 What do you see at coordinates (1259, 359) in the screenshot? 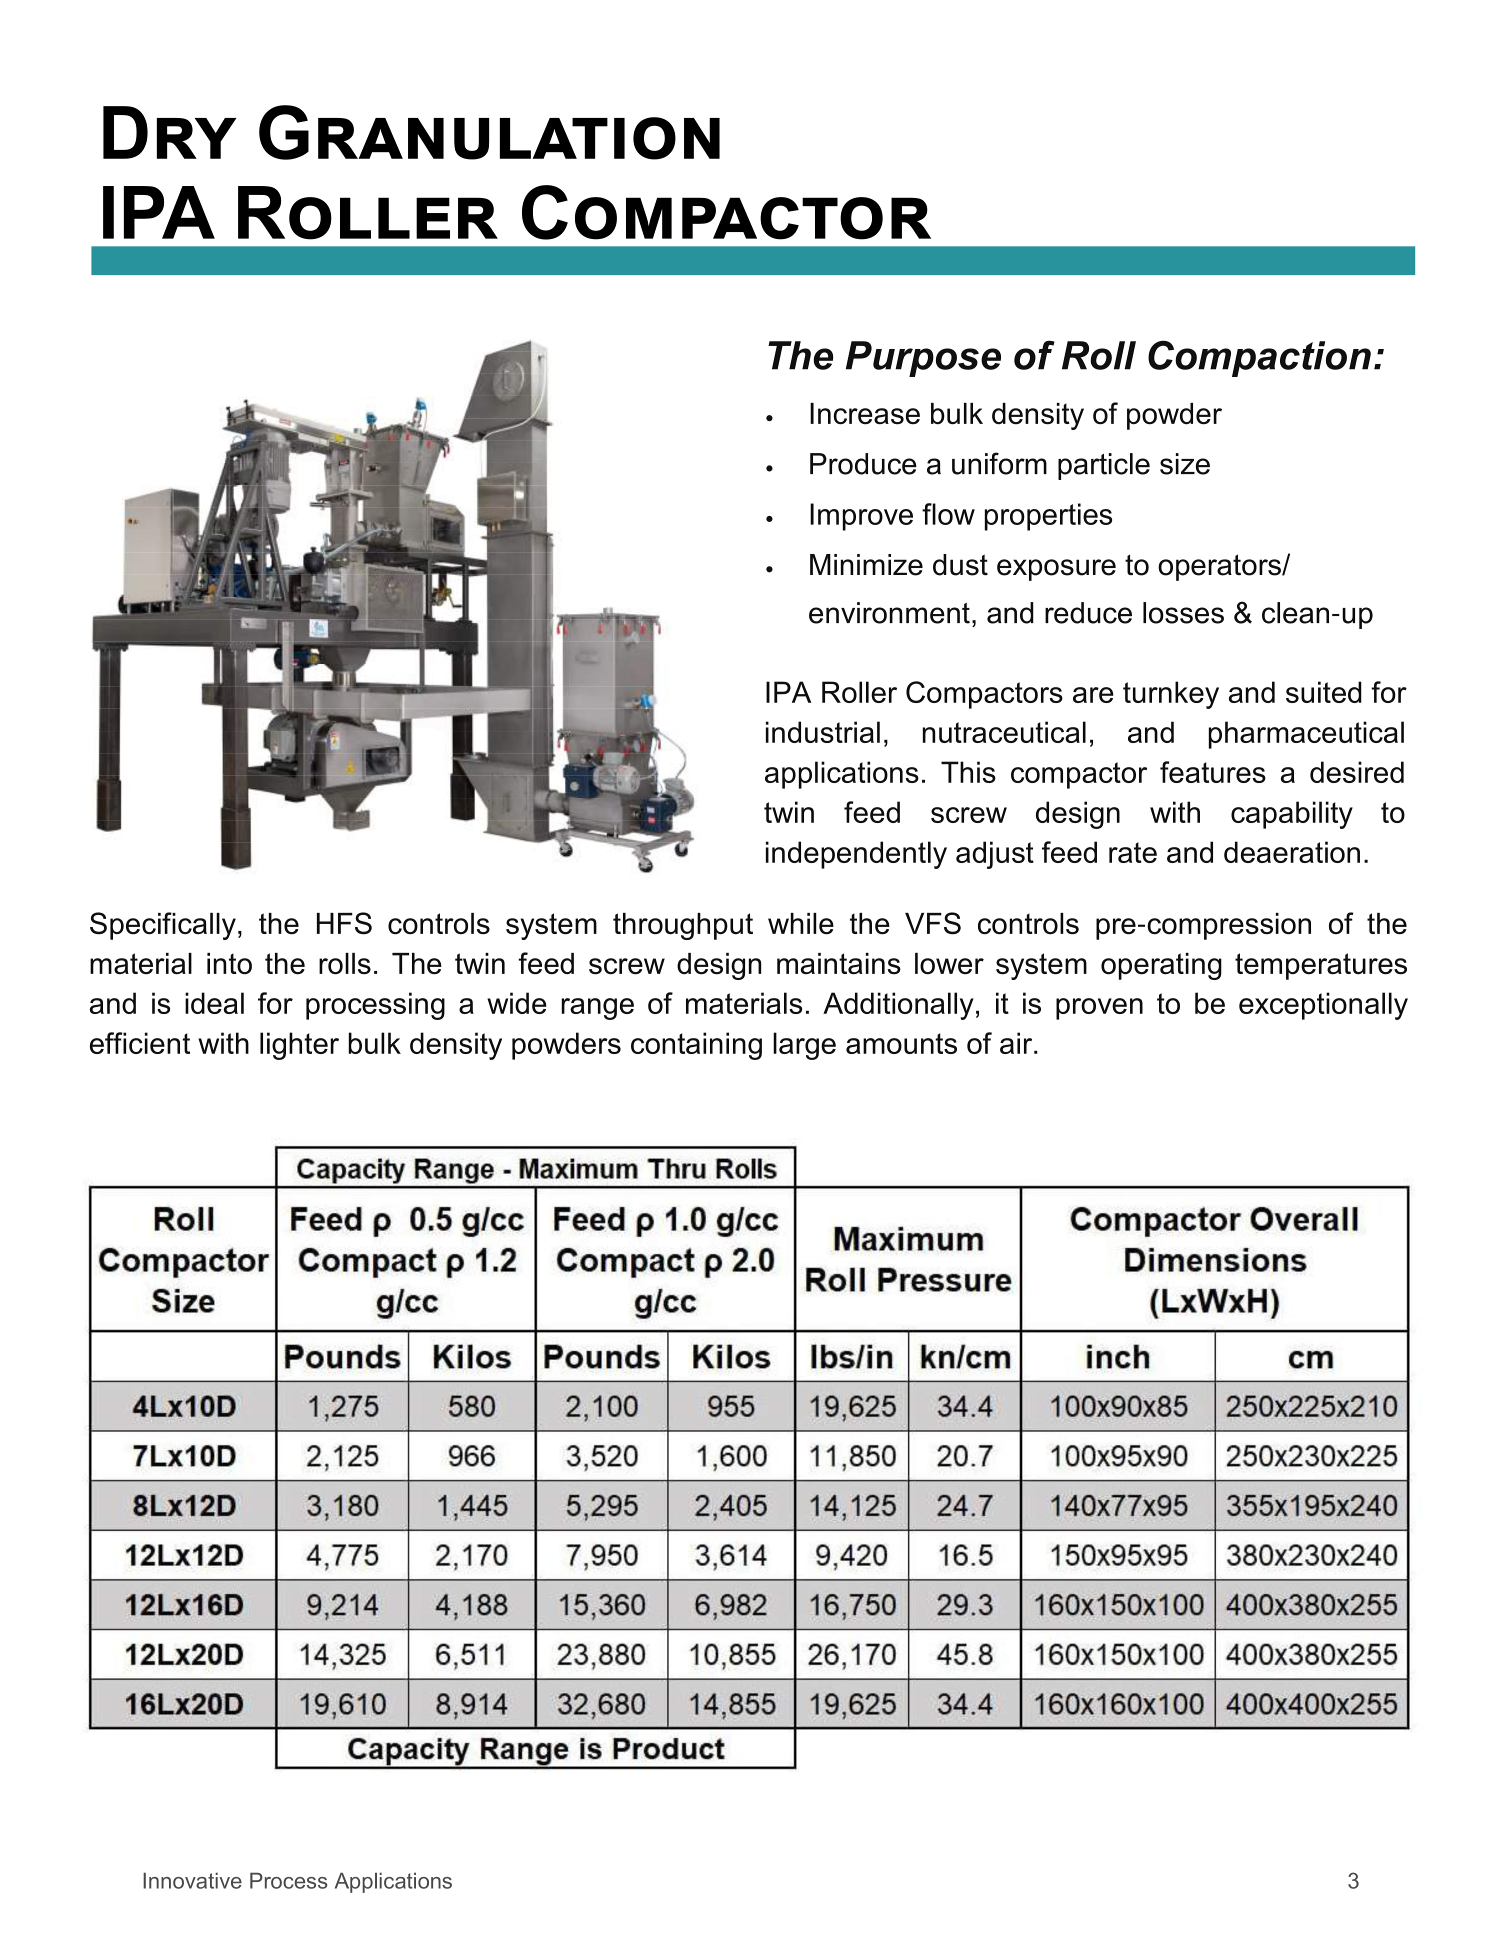
I see `Compaction` at bounding box center [1259, 359].
